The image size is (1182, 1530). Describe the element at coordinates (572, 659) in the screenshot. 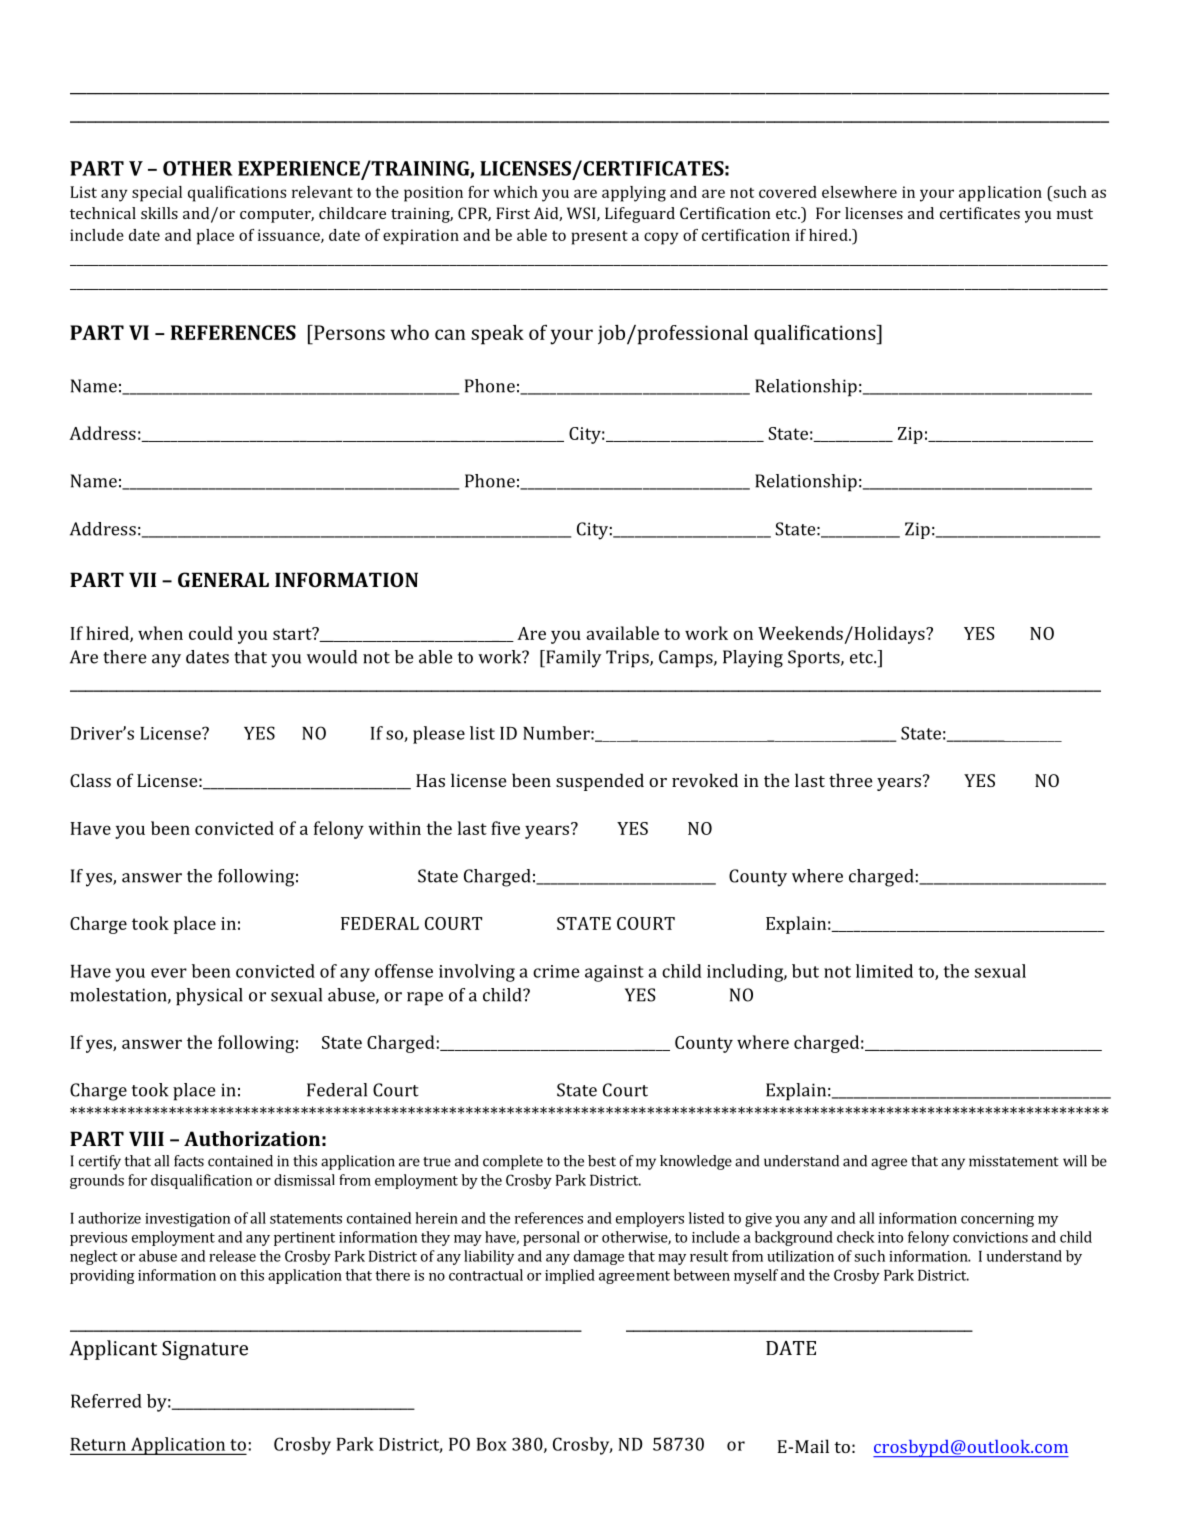

I see `Family` at that location.
